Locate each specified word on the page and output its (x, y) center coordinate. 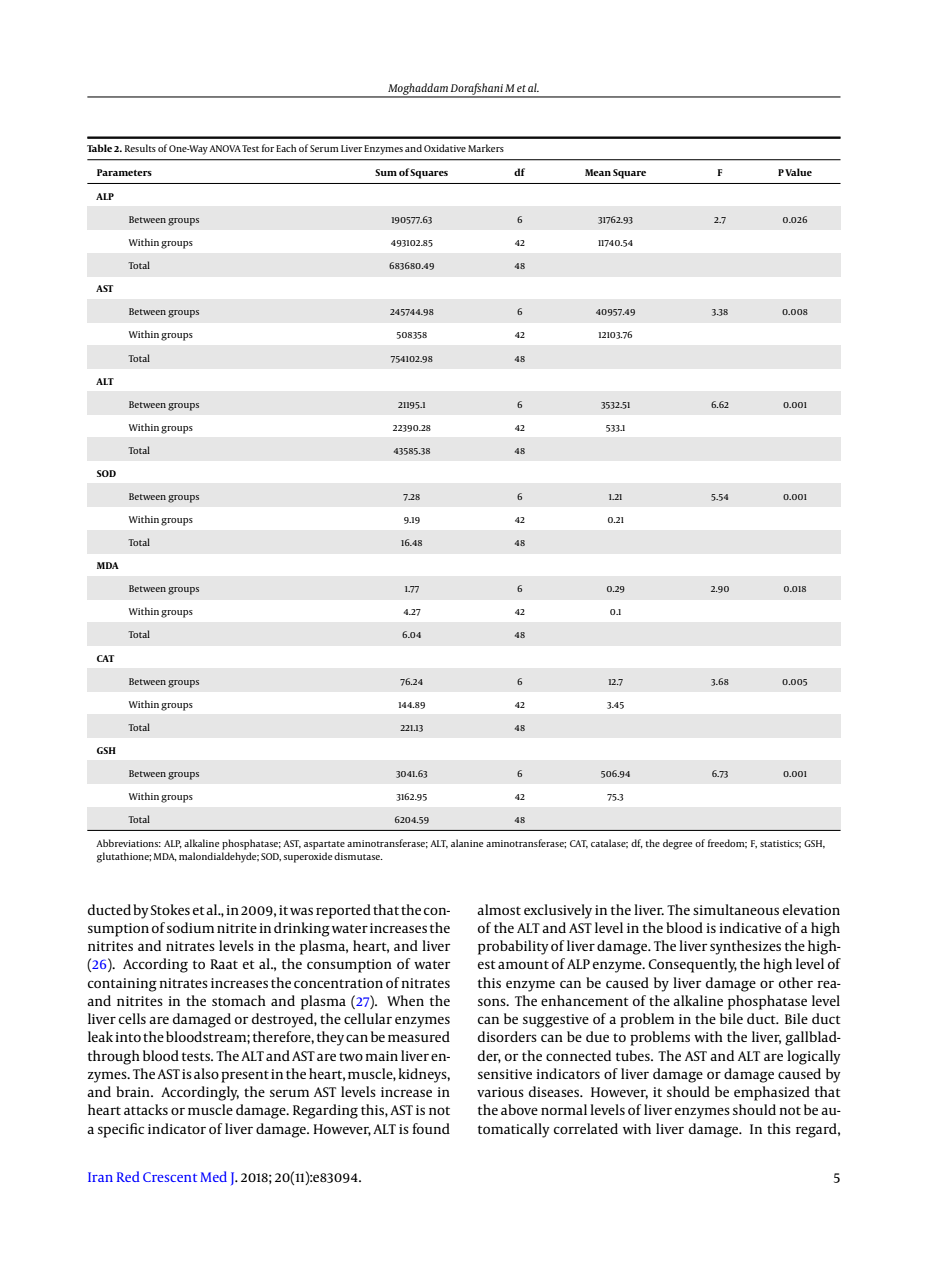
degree (677, 844)
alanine (467, 843)
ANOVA (225, 148)
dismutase (358, 856)
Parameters (124, 172)
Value (798, 172)
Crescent (170, 1177)
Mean (598, 172)
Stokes (170, 909)
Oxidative (445, 148)
